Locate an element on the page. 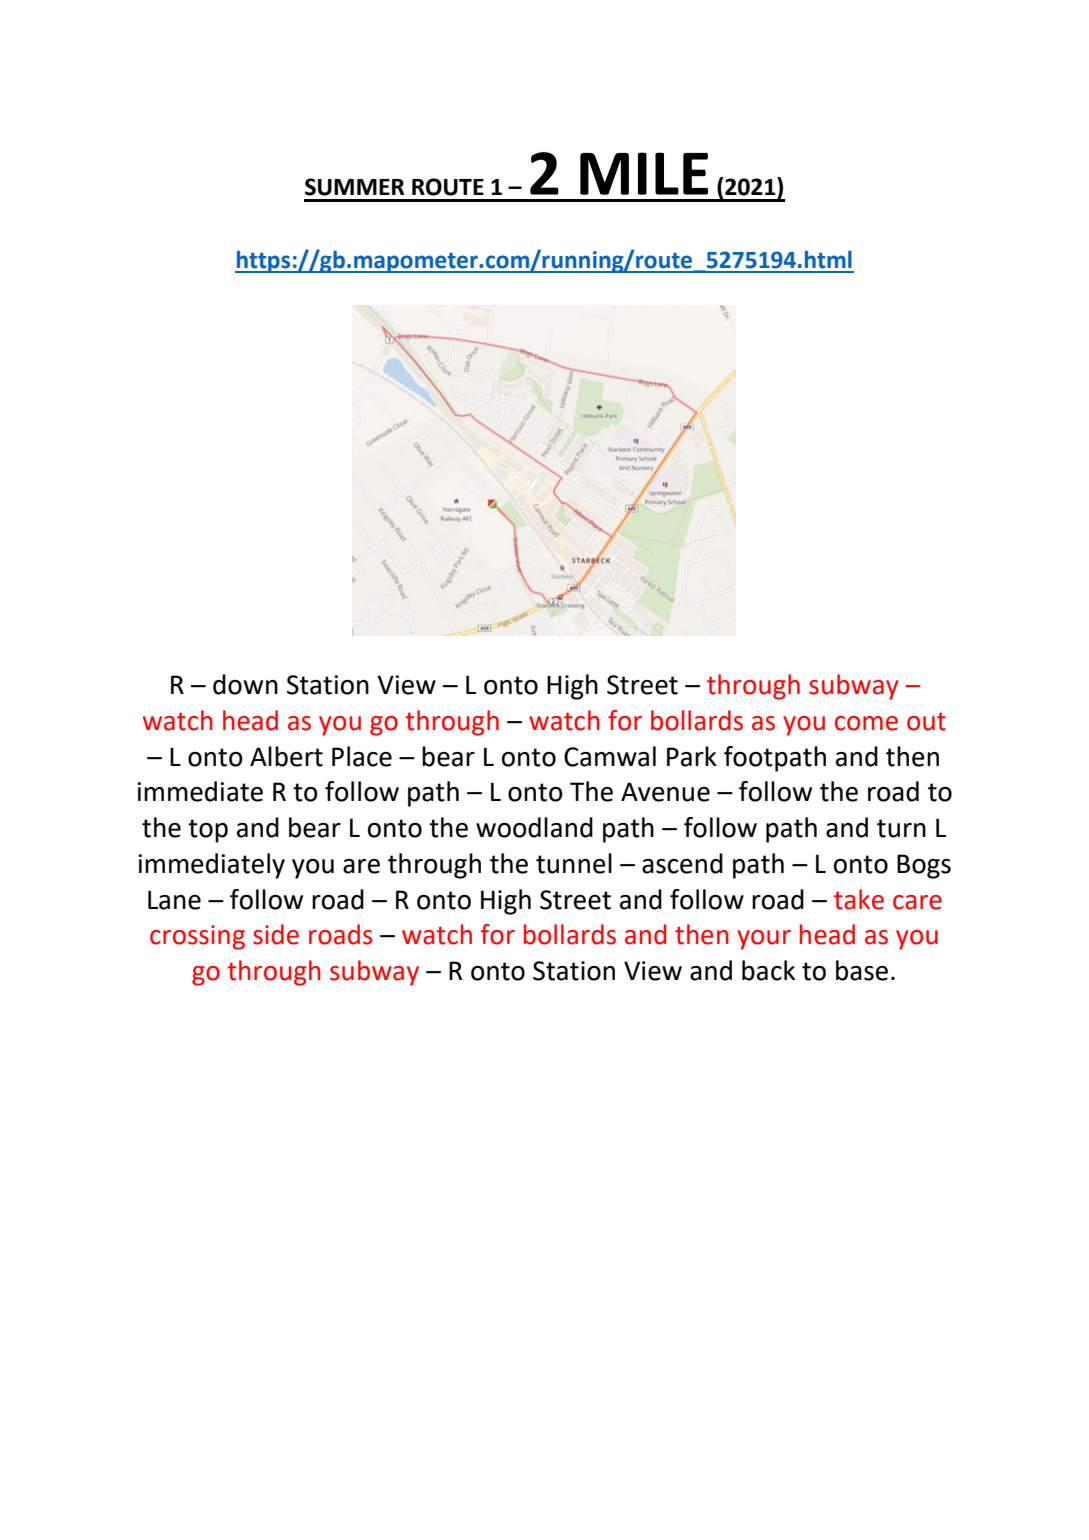 The height and width of the document is (1540, 1089). Place is located at coordinates (362, 756).
